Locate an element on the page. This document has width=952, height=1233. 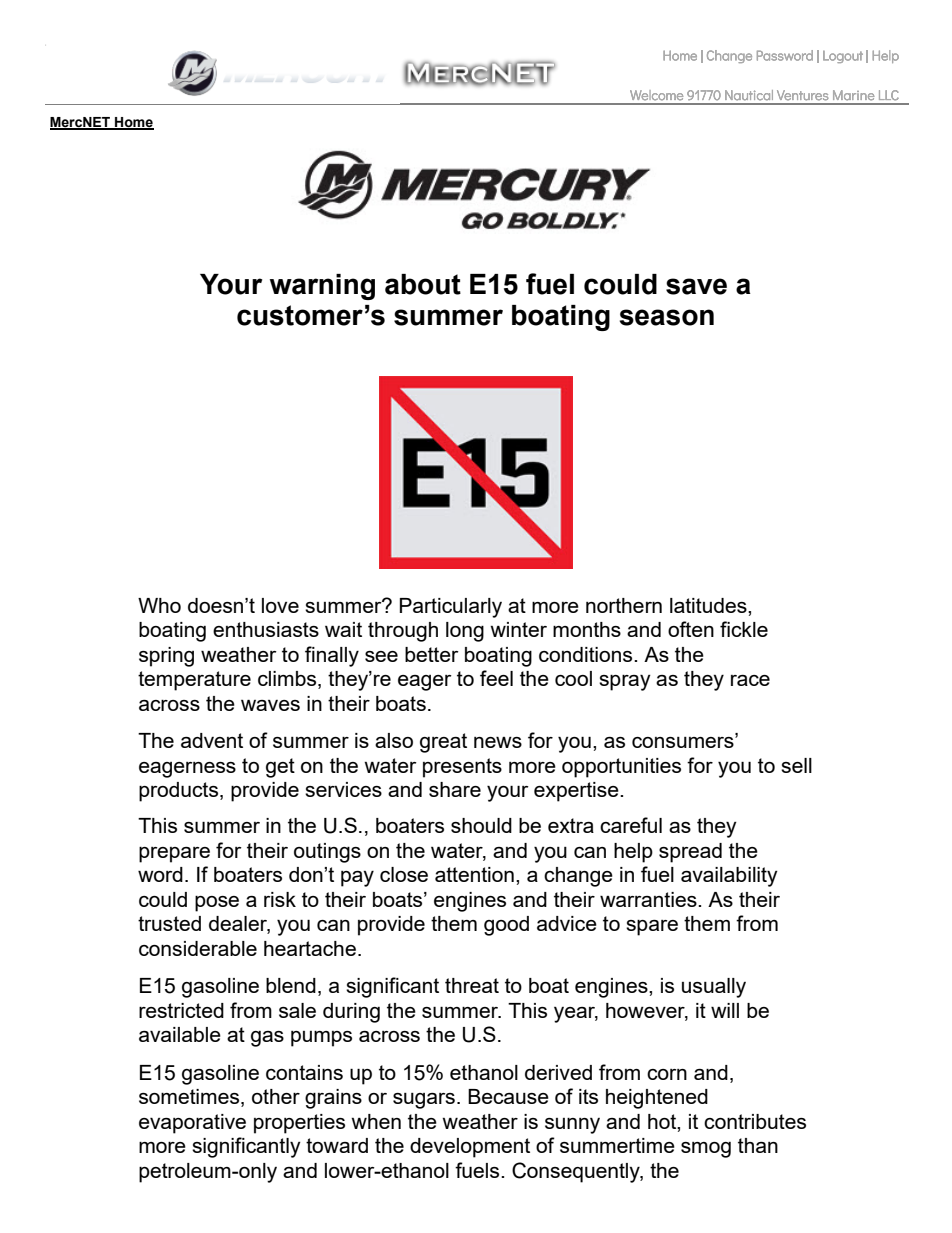
love is located at coordinates (280, 605).
